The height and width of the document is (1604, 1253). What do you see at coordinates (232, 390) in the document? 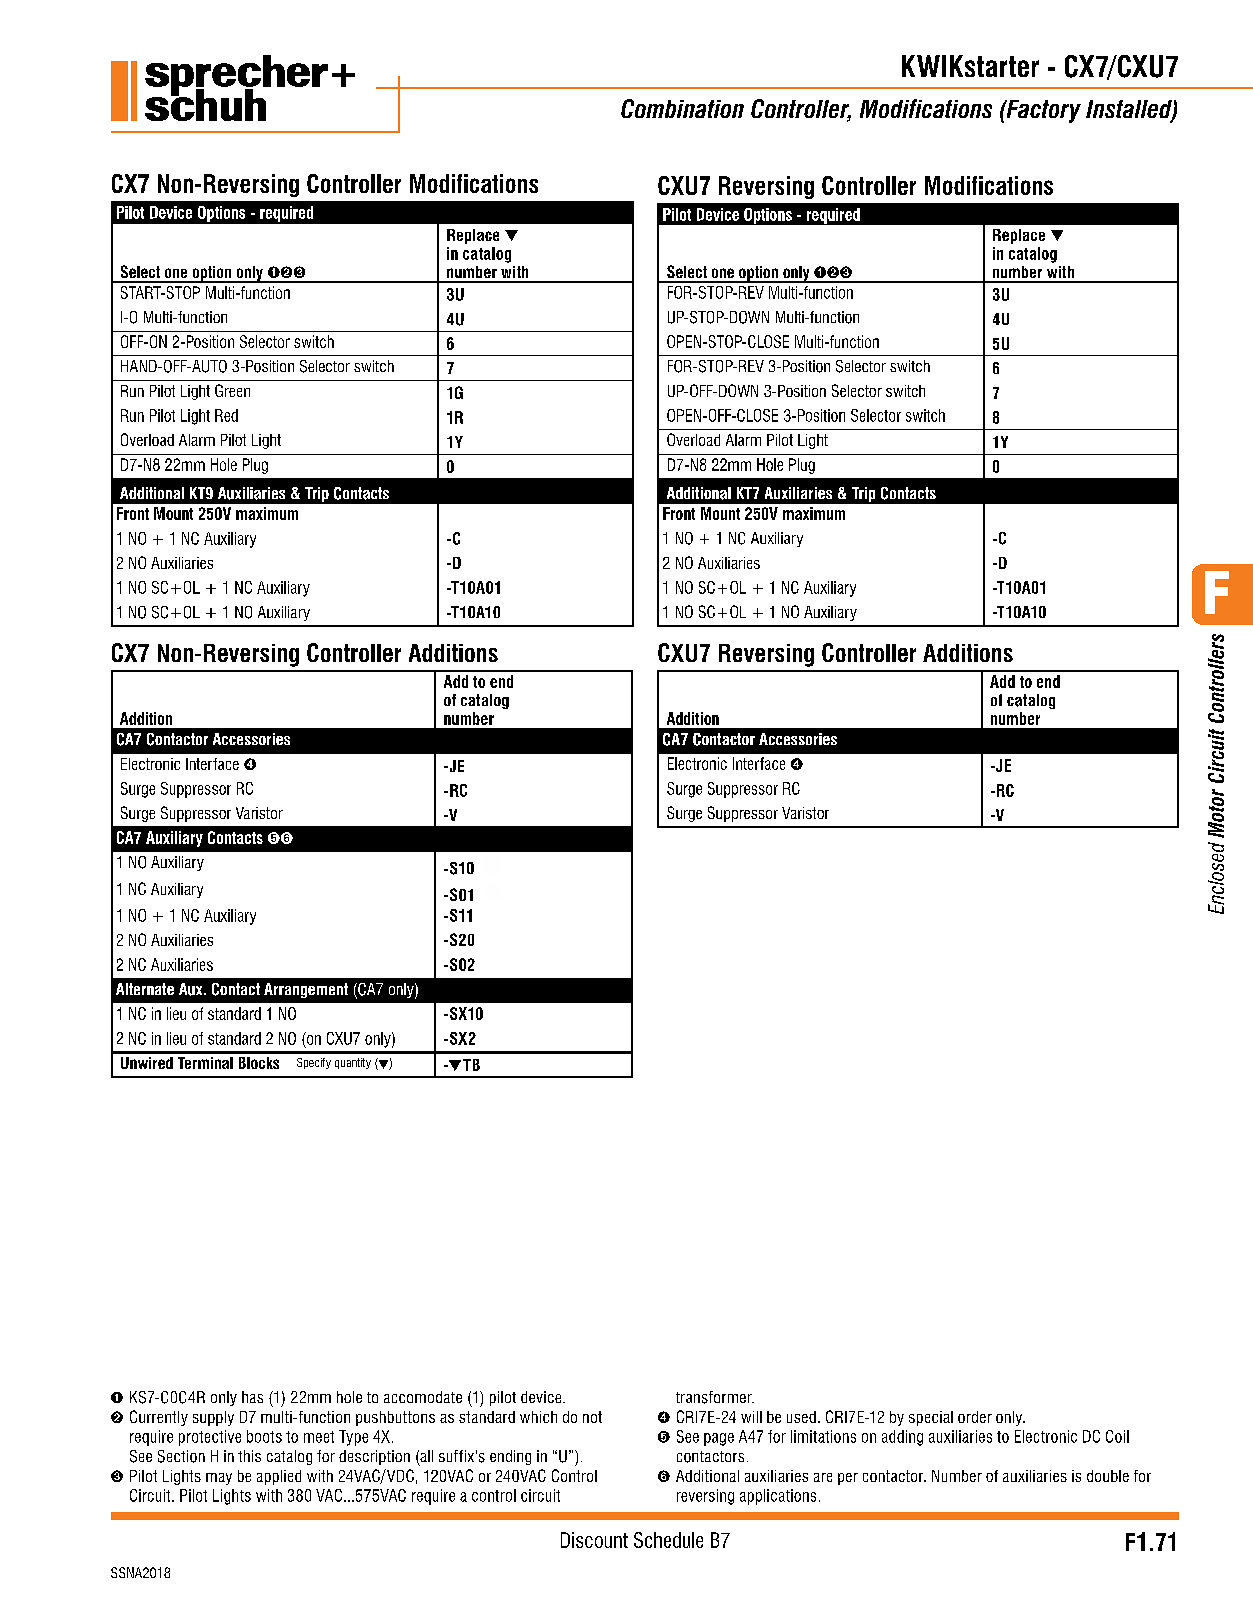
I see `Green` at bounding box center [232, 390].
